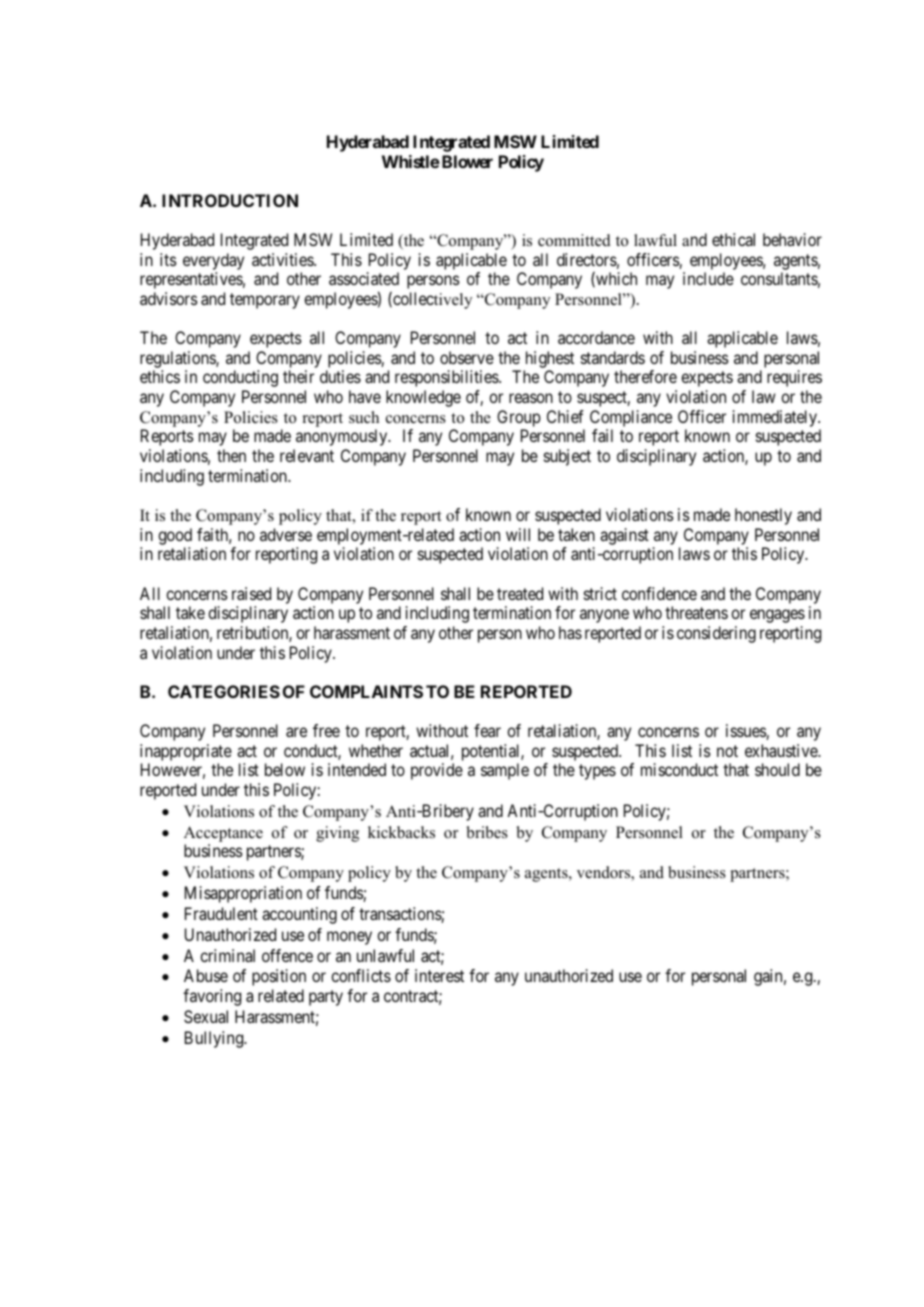  What do you see at coordinates (206, 1016) in the screenshot?
I see `Sexual` at bounding box center [206, 1016].
